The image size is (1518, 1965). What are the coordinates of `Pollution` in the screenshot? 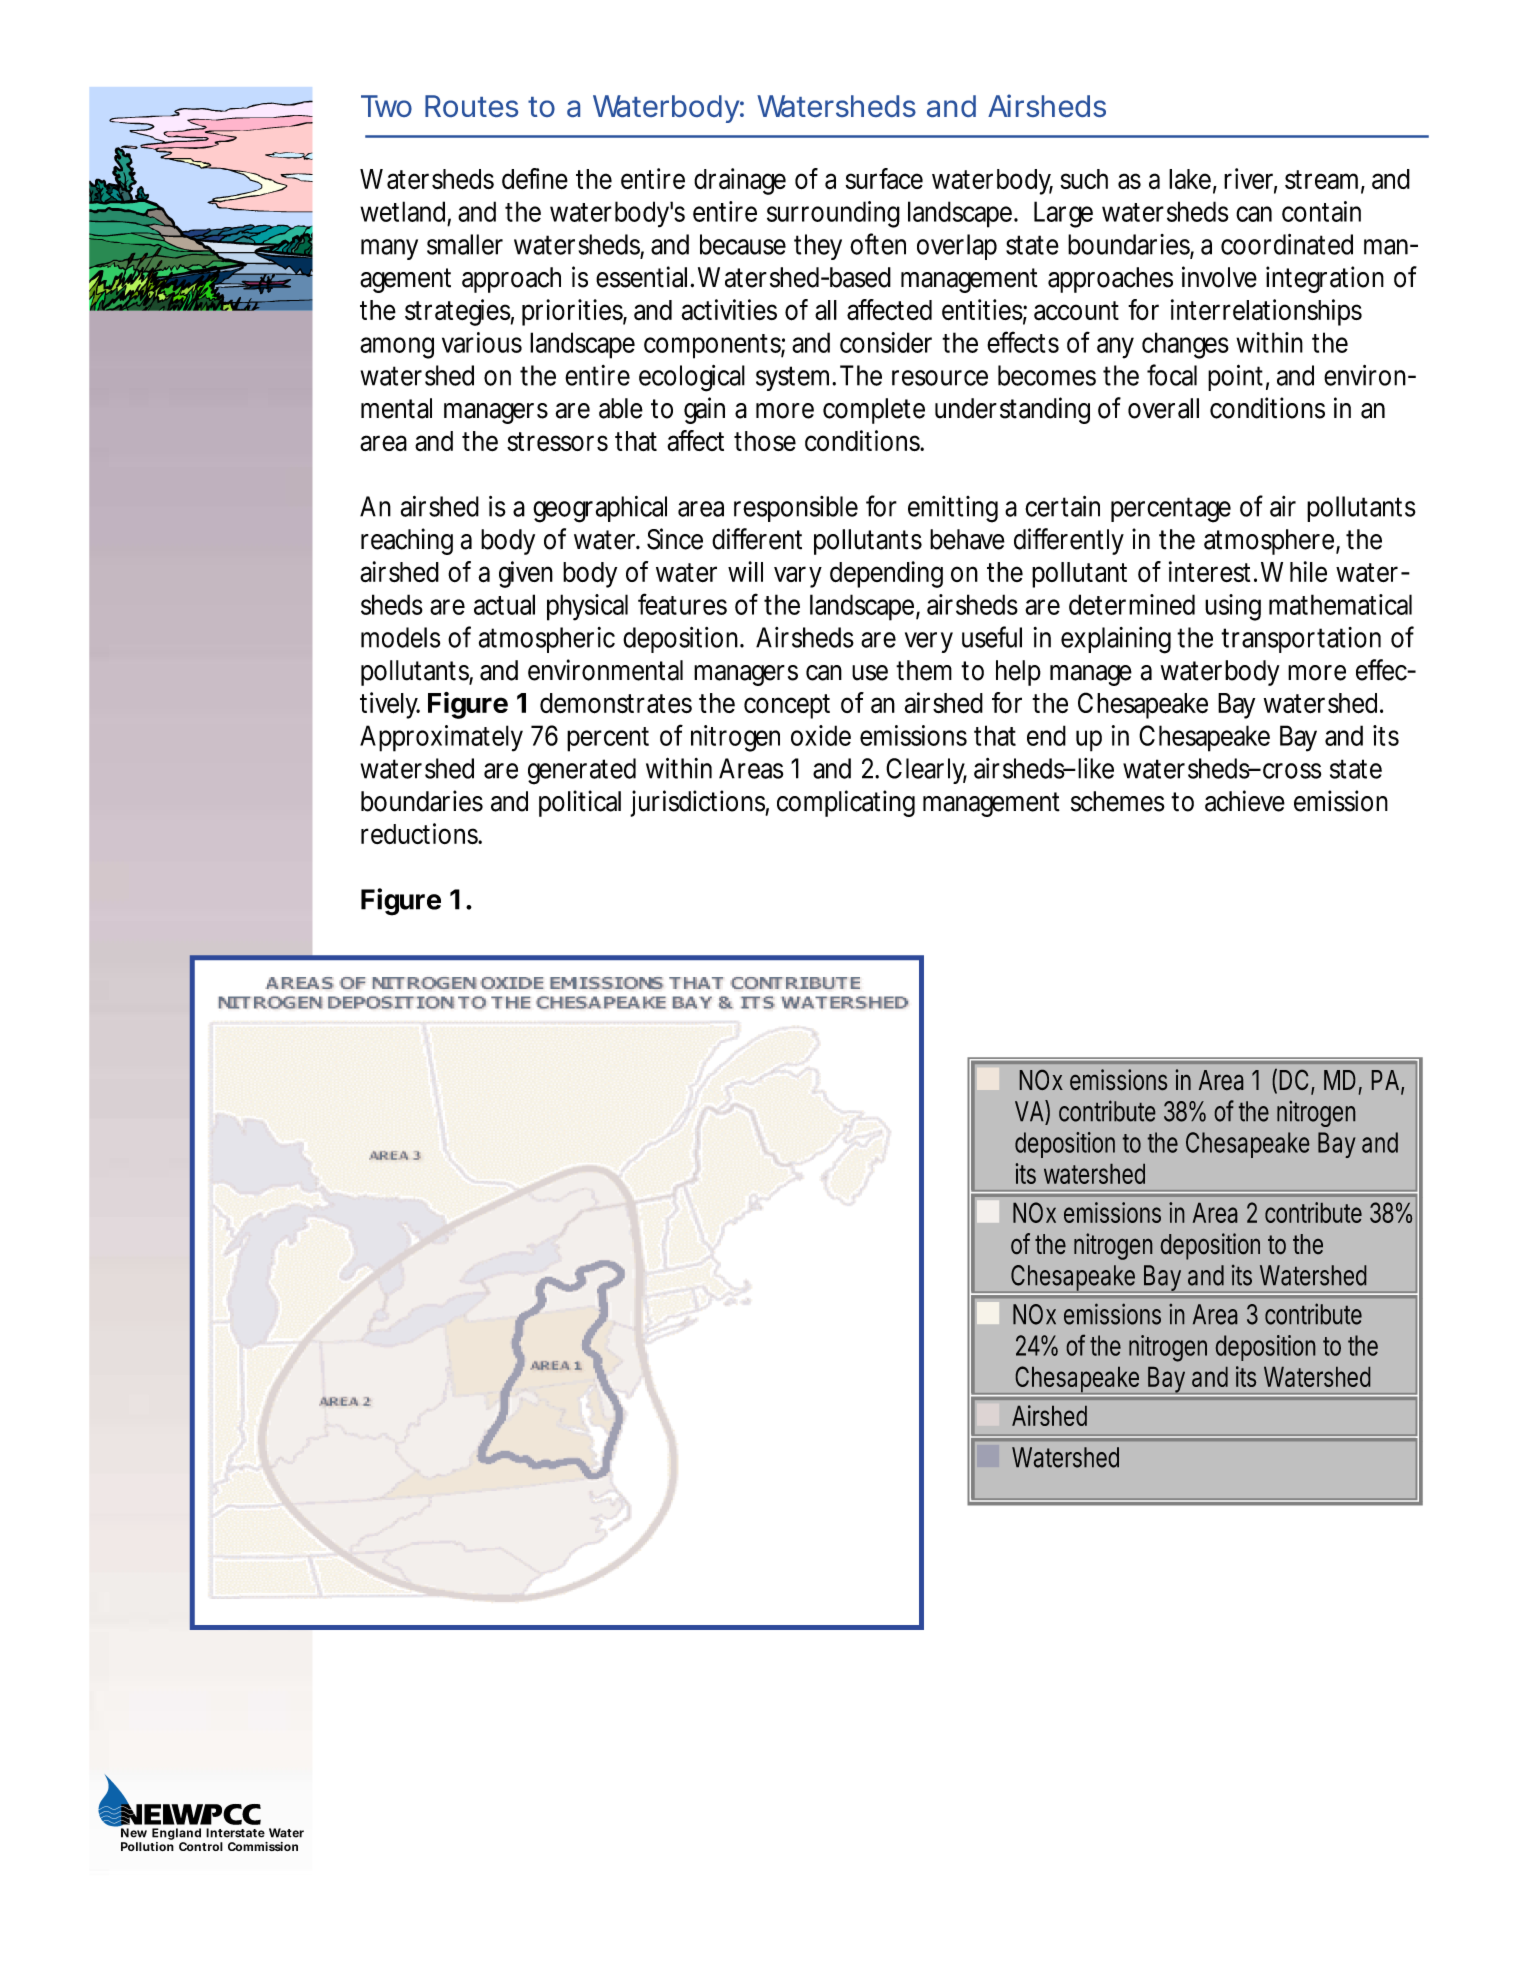 It's located at (147, 1846).
